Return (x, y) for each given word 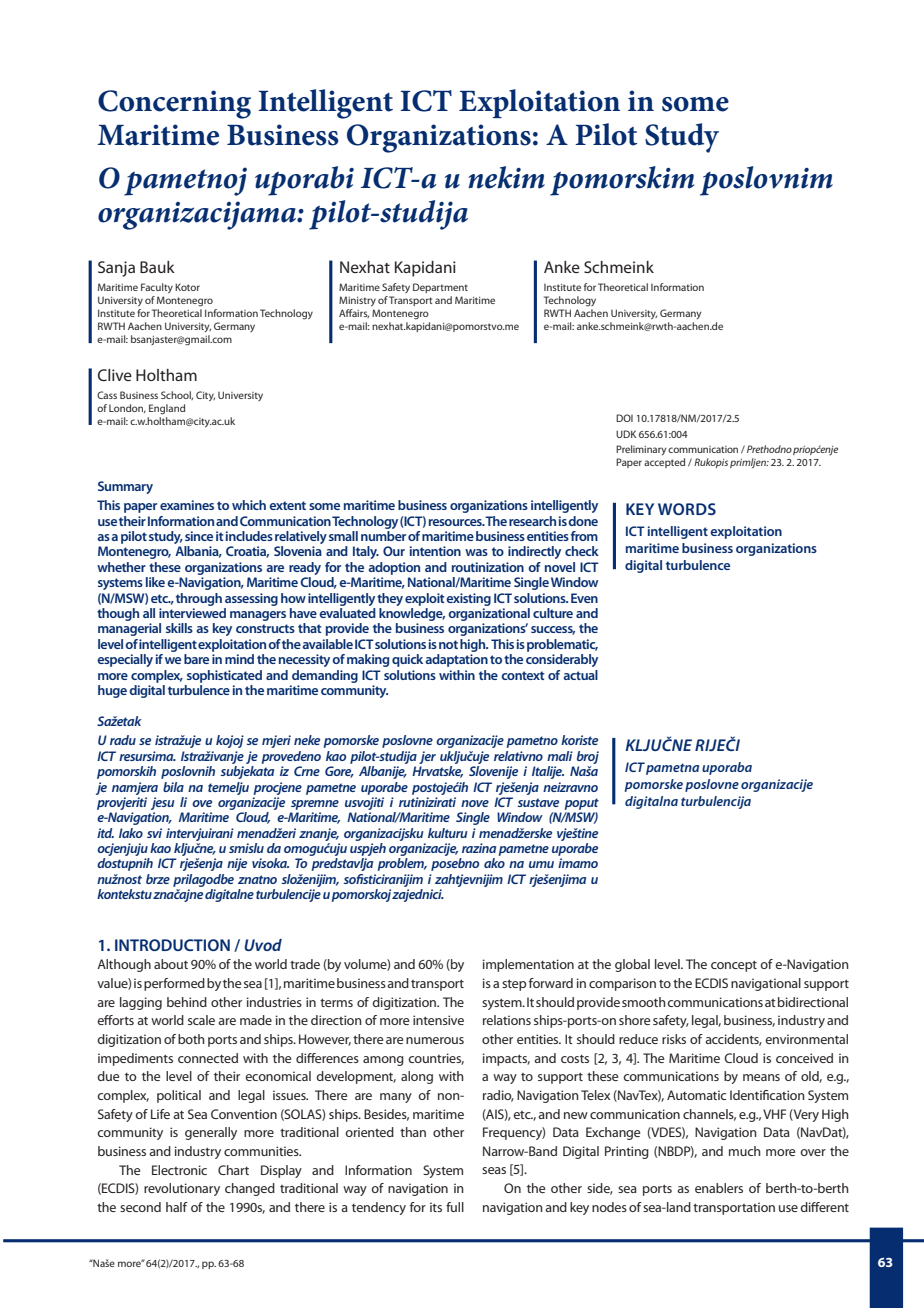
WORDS (687, 509)
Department (440, 288)
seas (494, 1170)
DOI (624, 418)
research (532, 521)
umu (541, 864)
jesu (163, 803)
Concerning (174, 104)
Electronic (179, 1170)
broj (588, 757)
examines (187, 505)
